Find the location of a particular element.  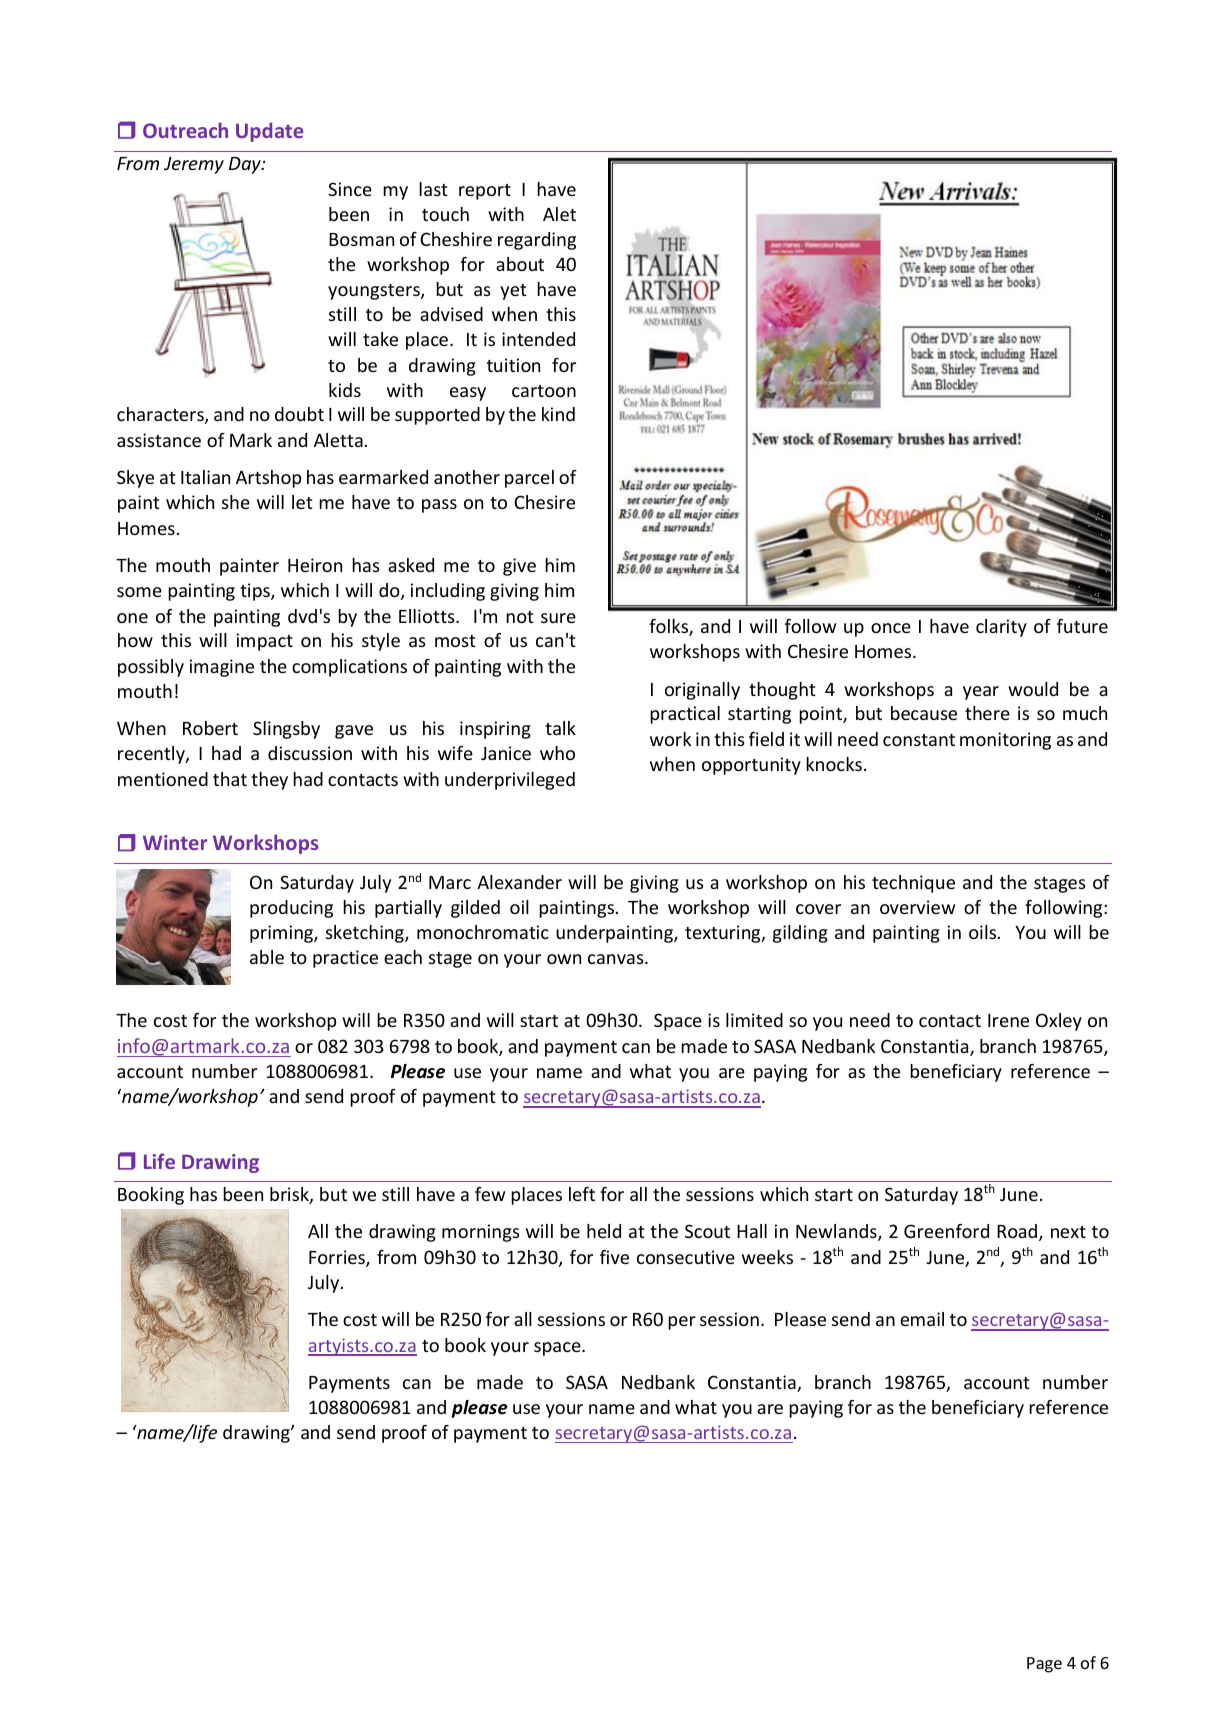

producing is located at coordinates (291, 909).
